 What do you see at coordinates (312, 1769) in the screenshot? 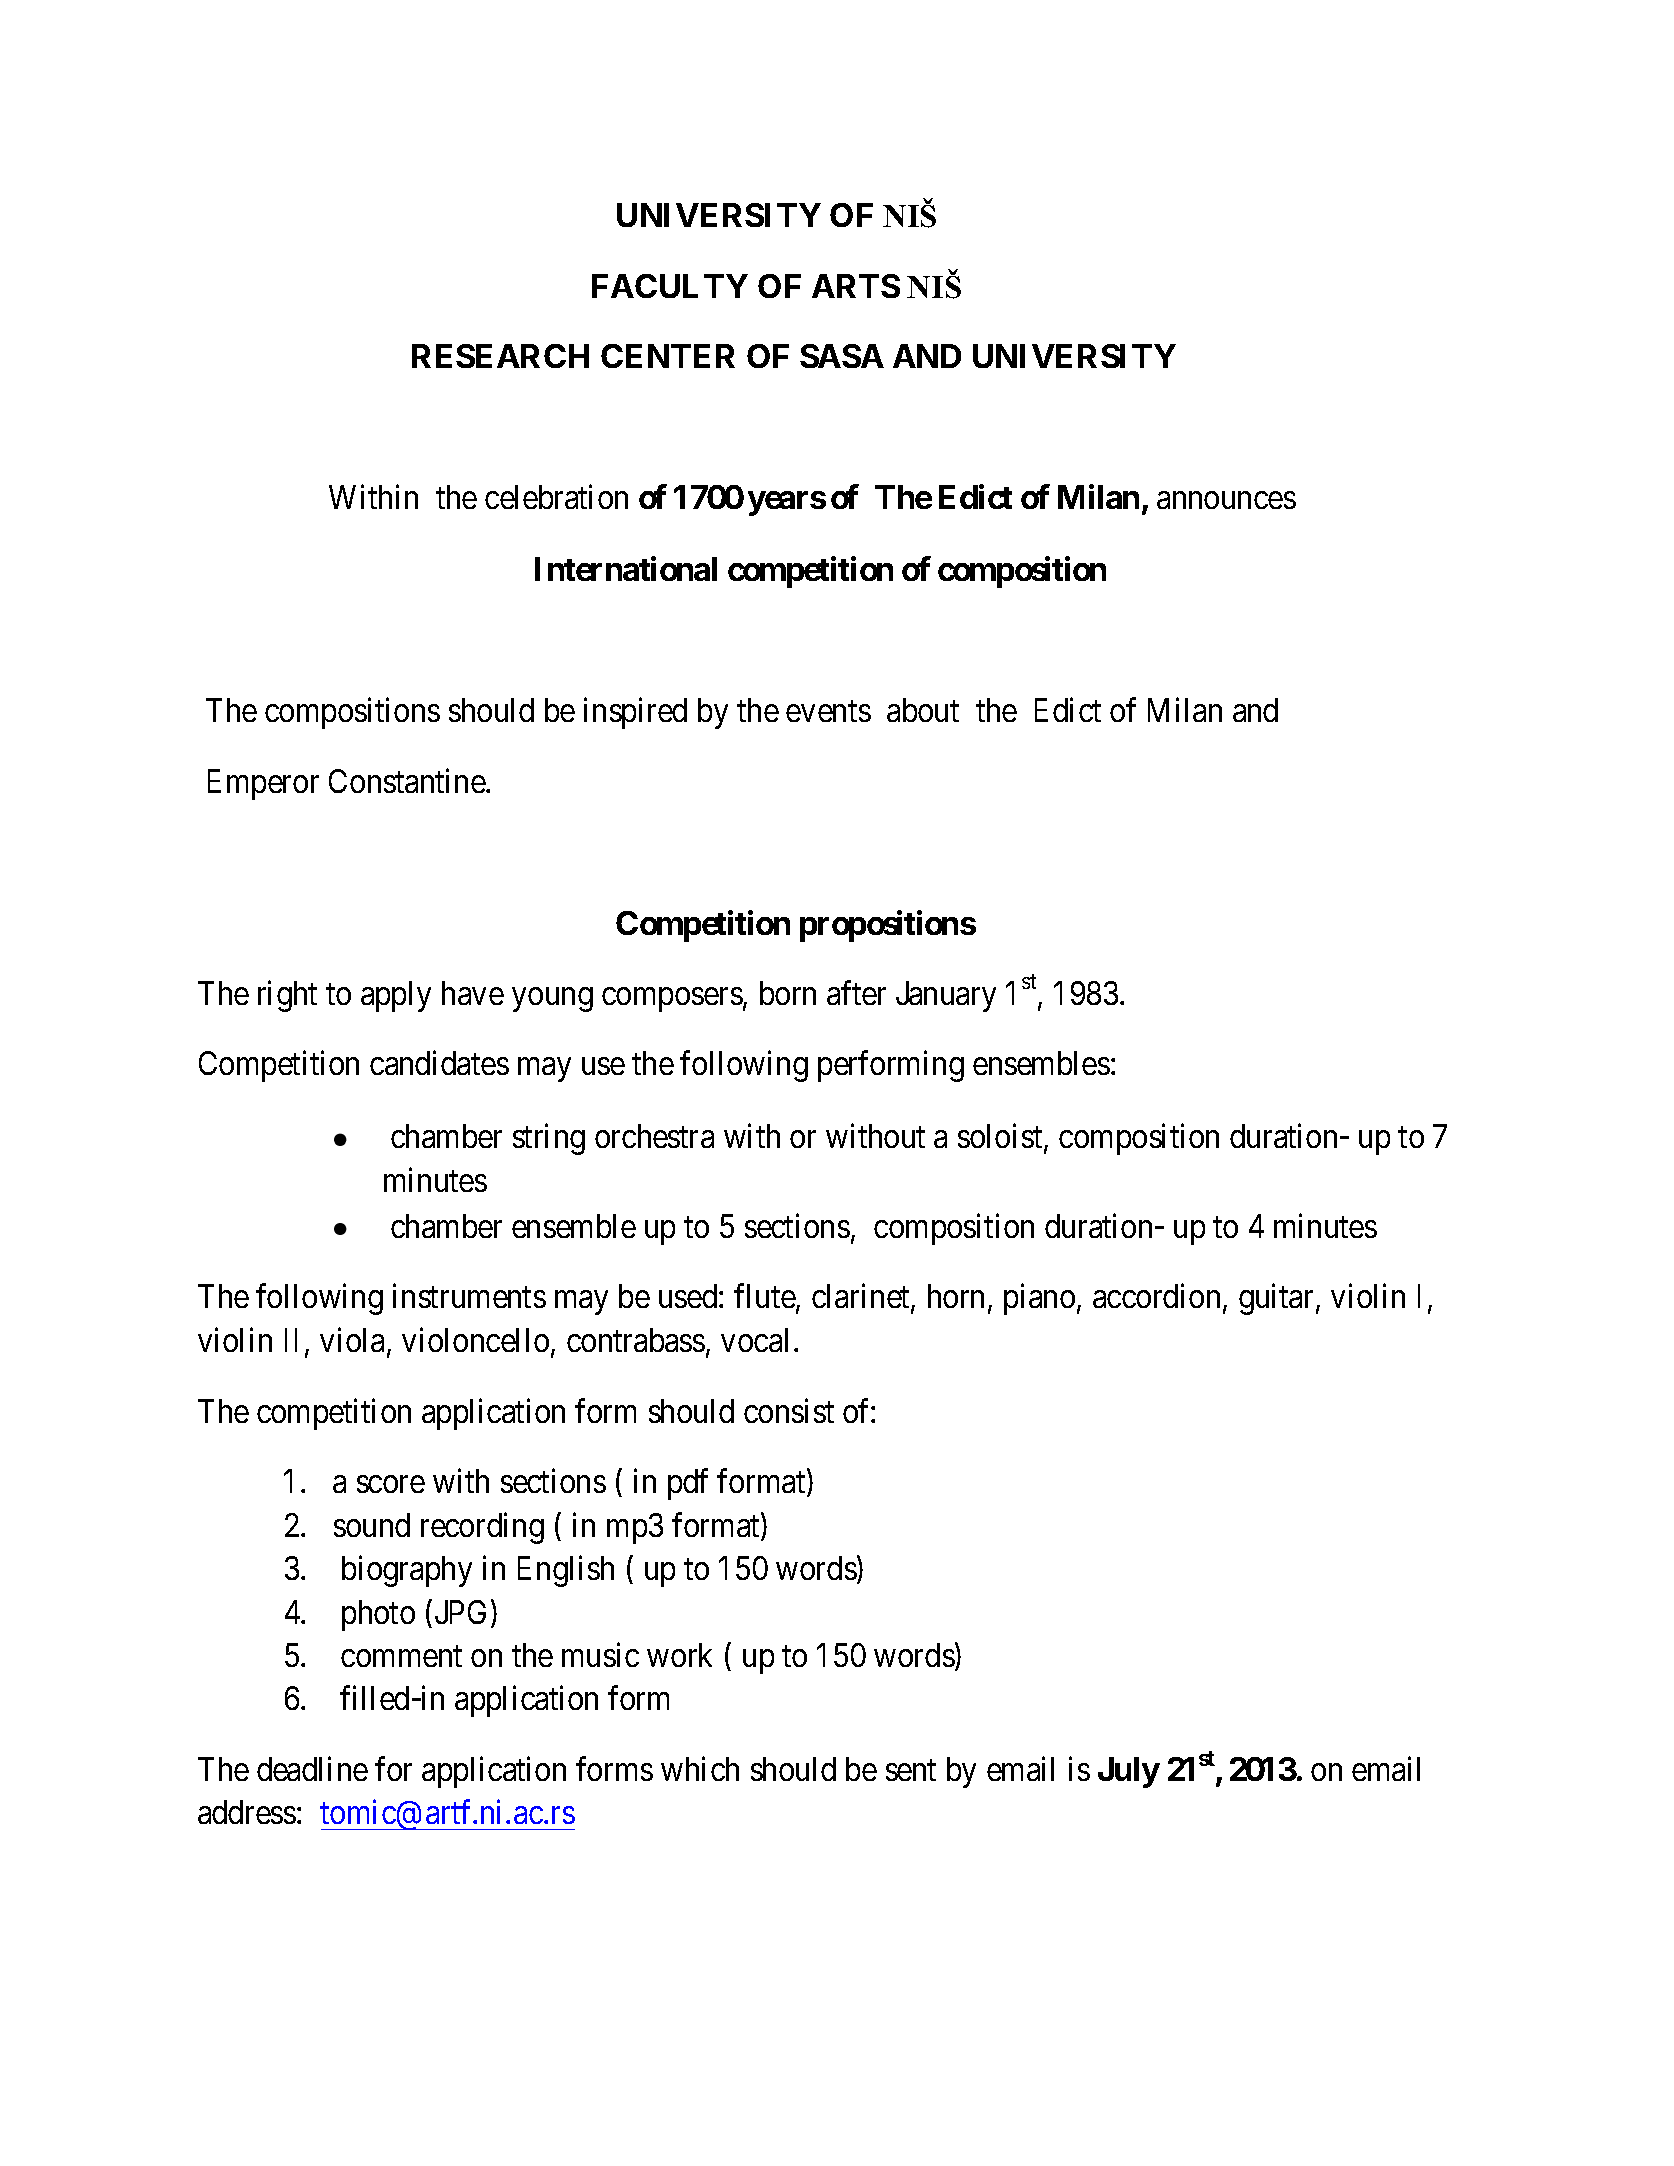
I see `deadline` at bounding box center [312, 1769].
